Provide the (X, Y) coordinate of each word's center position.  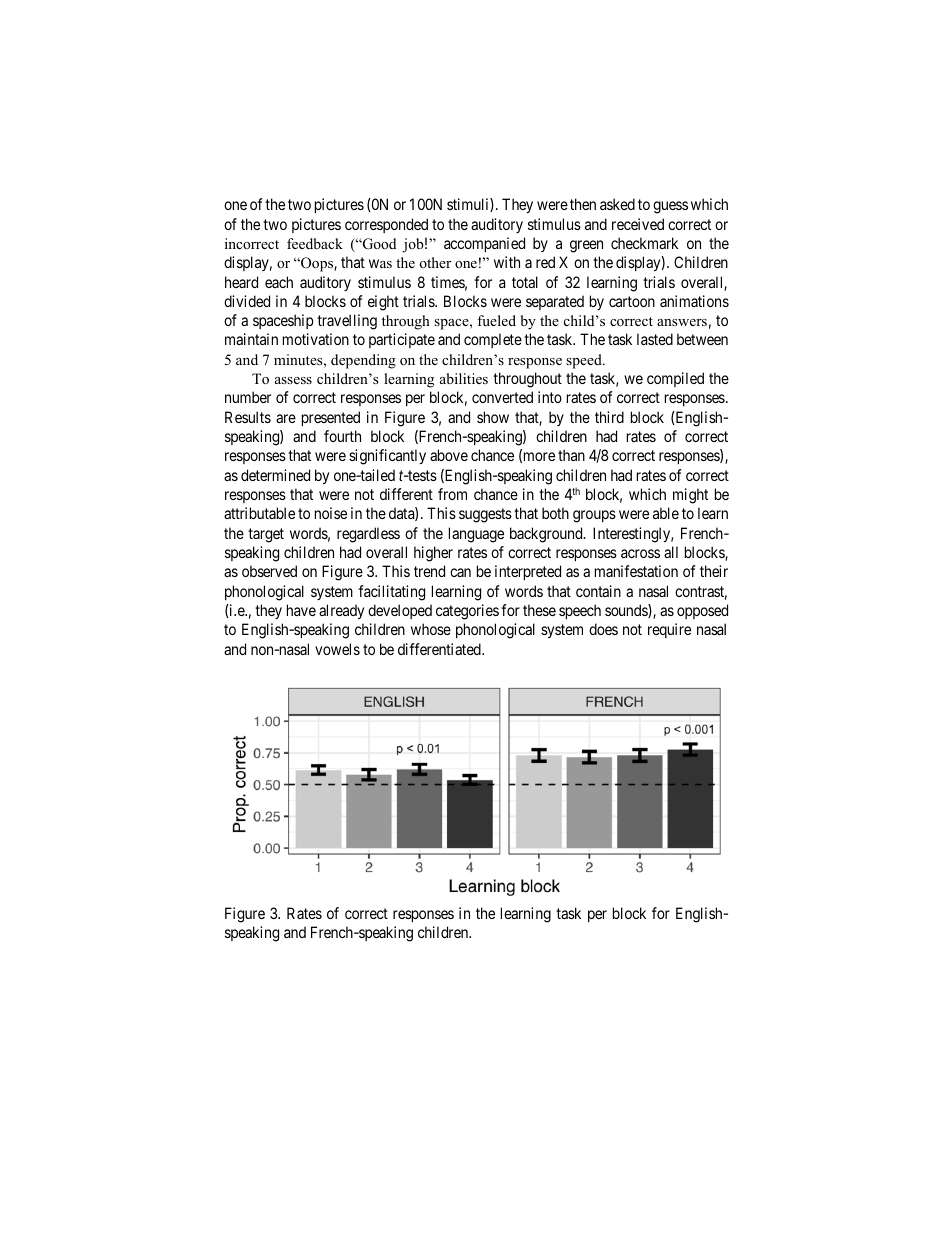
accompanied (484, 244)
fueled (496, 320)
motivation (316, 339)
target (266, 535)
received (638, 224)
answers (682, 322)
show (493, 417)
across (640, 553)
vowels (337, 649)
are (286, 418)
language (476, 535)
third (609, 417)
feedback (315, 243)
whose (431, 629)
